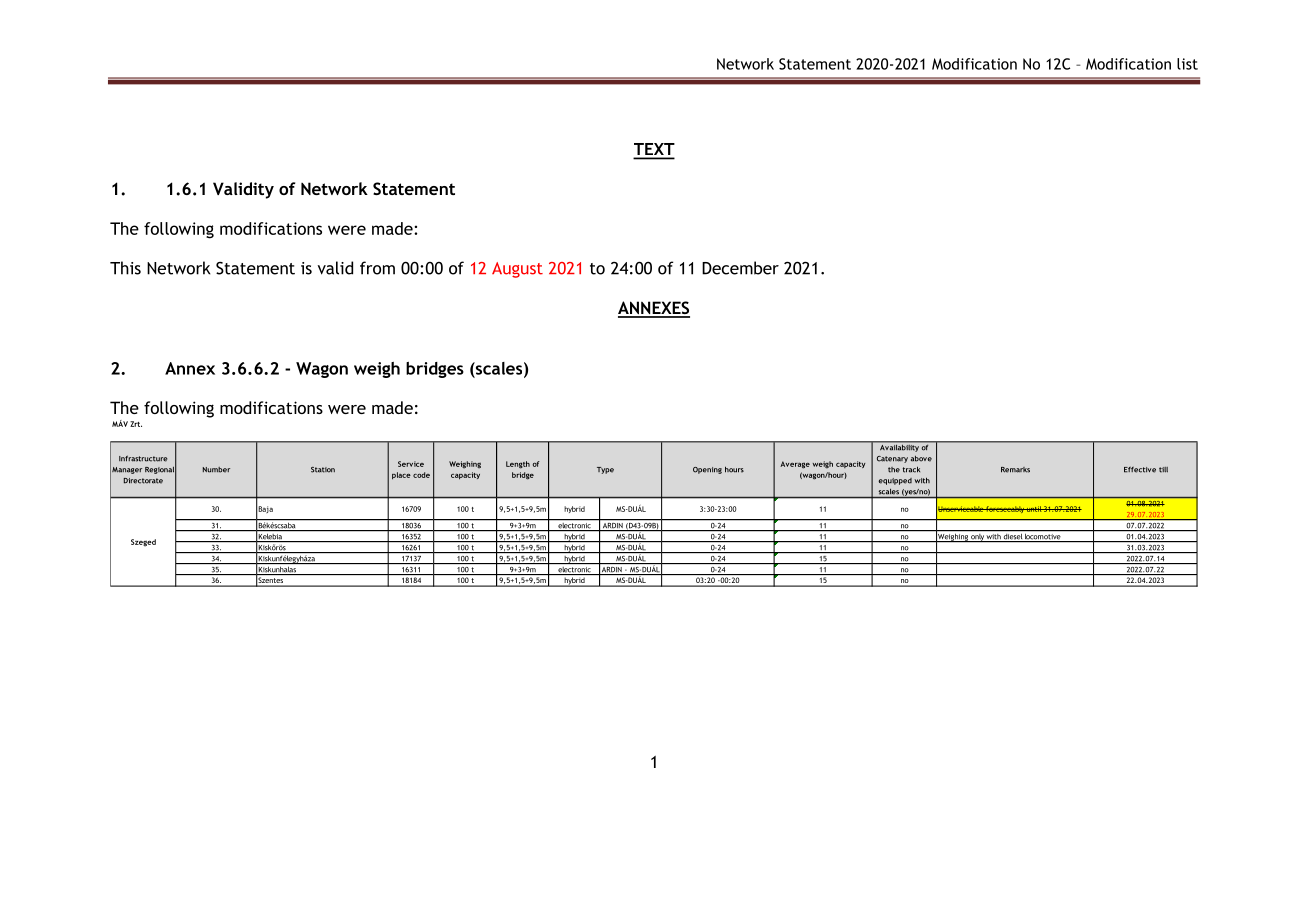 This screenshot has height=924, width=1308. What do you see at coordinates (143, 481) in the screenshot?
I see `Directorate` at bounding box center [143, 481].
